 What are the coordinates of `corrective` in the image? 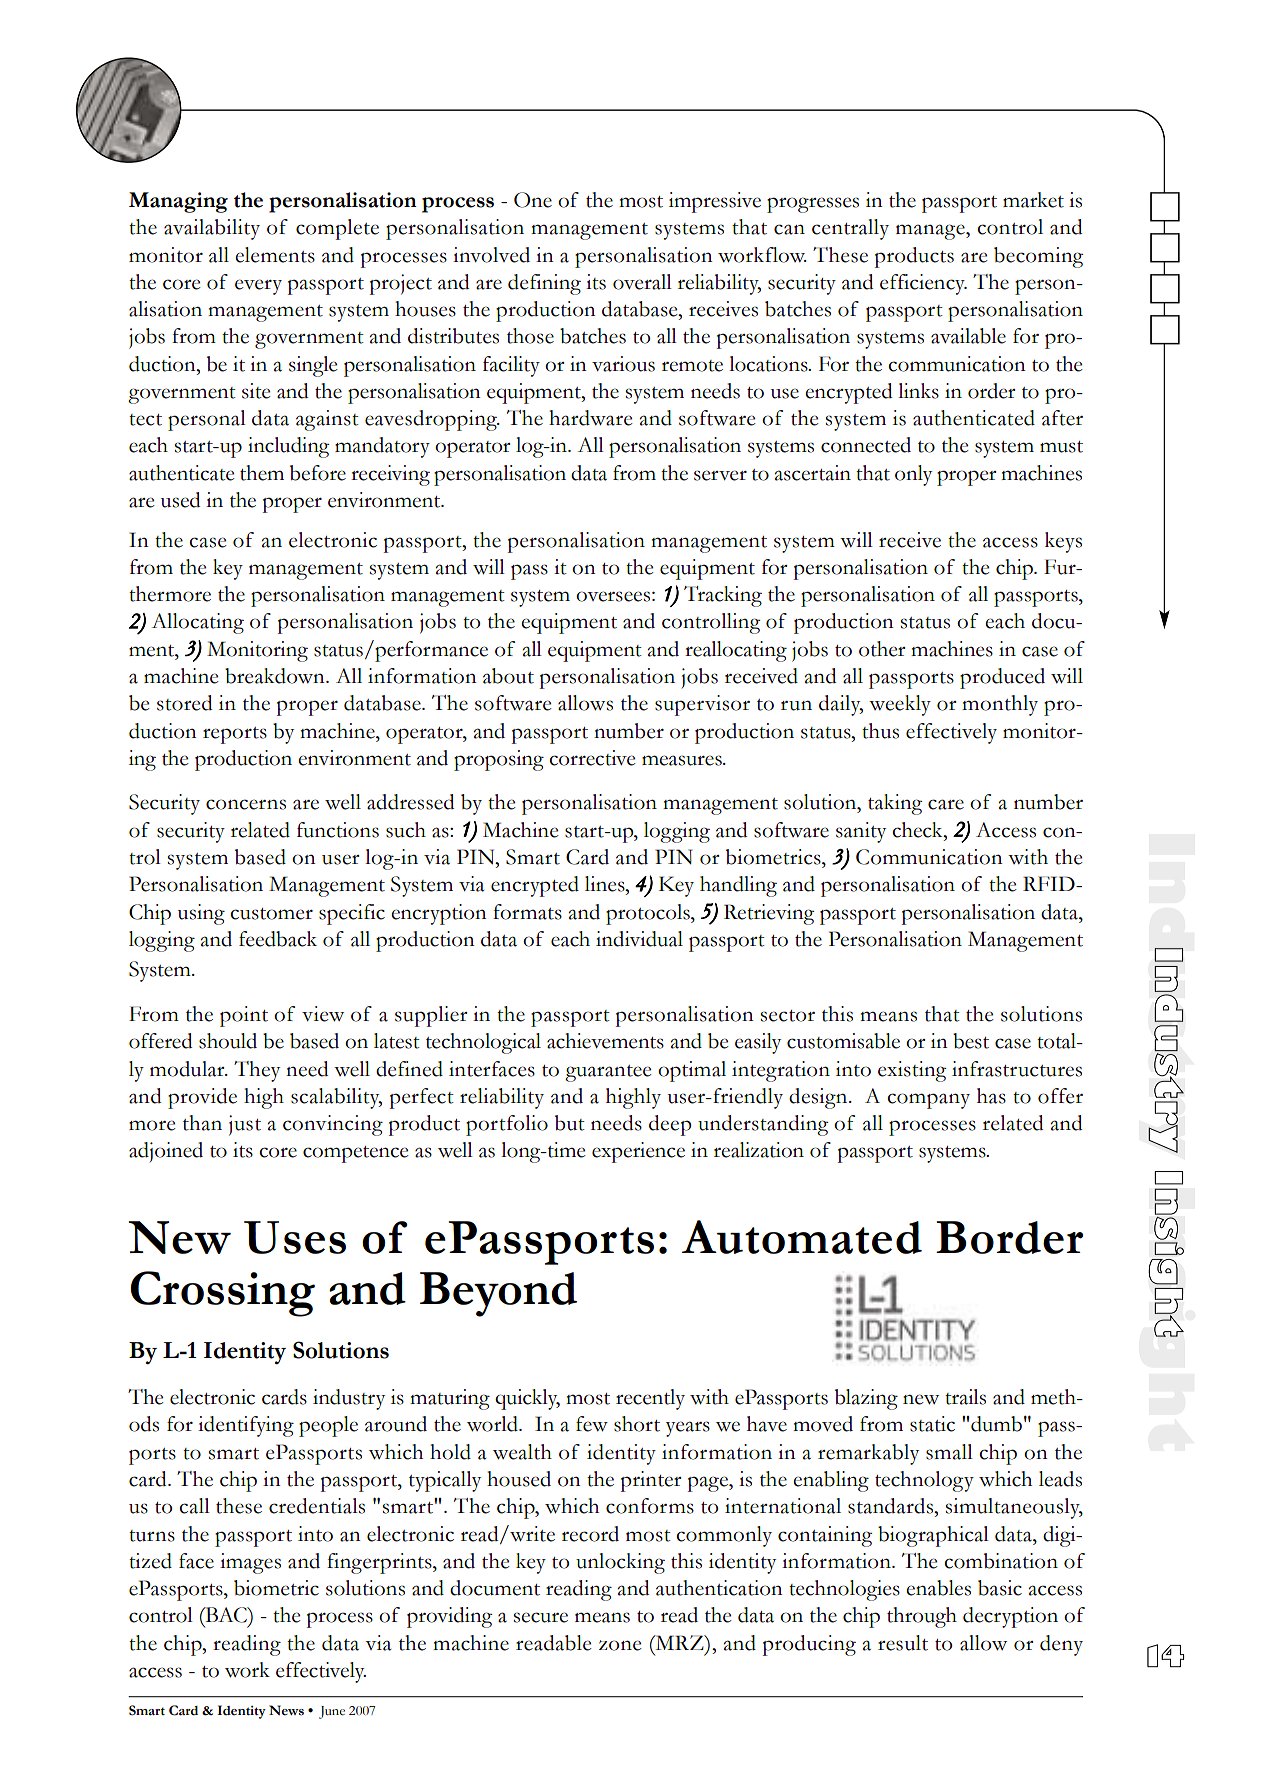 It's located at (592, 758).
